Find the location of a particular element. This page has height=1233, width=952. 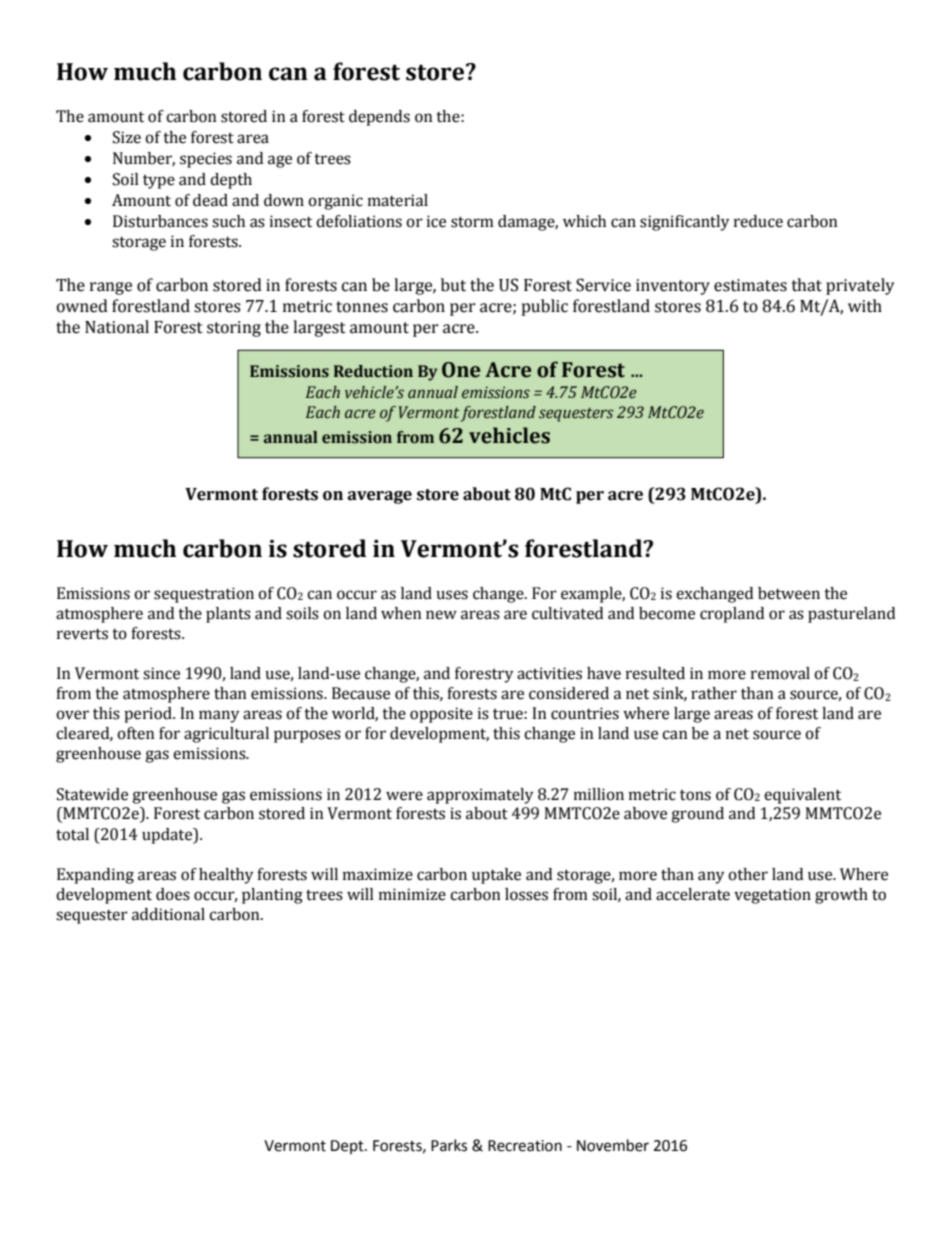

between is located at coordinates (789, 593).
